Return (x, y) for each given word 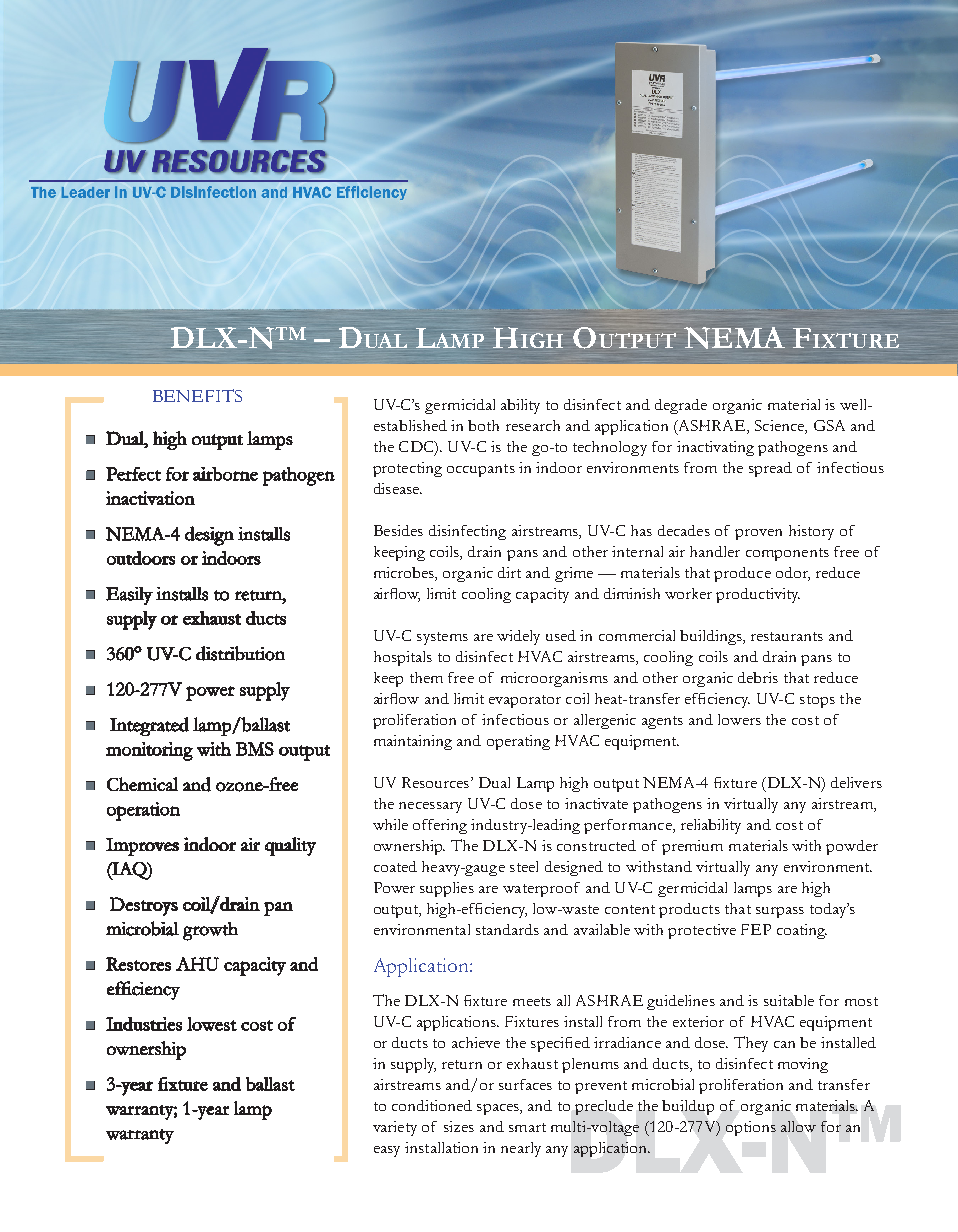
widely (518, 637)
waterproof (541, 889)
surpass (780, 912)
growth (210, 931)
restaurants (787, 636)
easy (387, 1151)
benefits (197, 395)
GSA (829, 425)
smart (527, 1127)
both (483, 425)
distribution (240, 653)
